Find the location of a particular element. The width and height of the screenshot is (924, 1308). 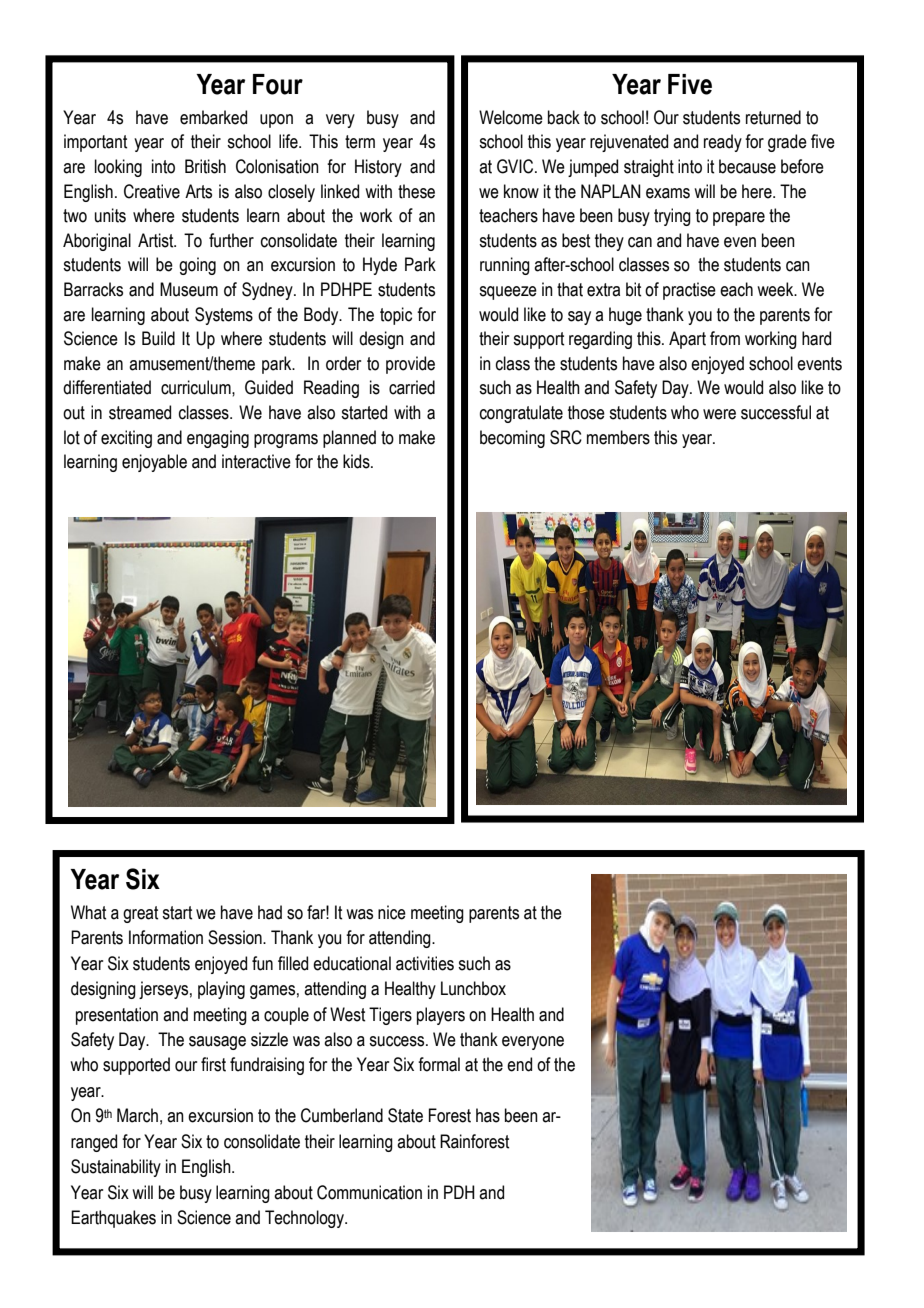

ready is located at coordinates (723, 143).
